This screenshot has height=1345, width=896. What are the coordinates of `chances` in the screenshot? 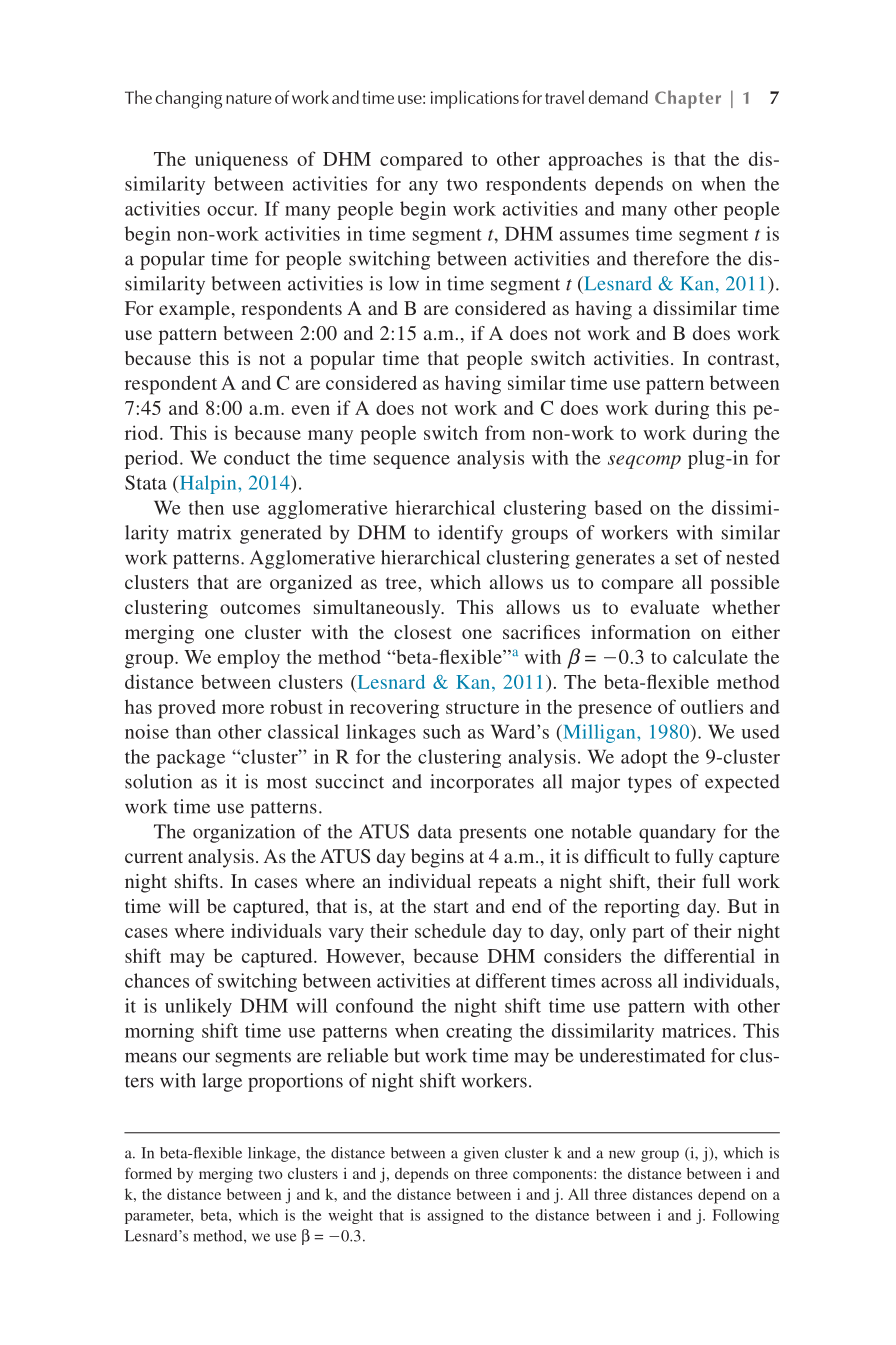 It's located at (157, 980).
